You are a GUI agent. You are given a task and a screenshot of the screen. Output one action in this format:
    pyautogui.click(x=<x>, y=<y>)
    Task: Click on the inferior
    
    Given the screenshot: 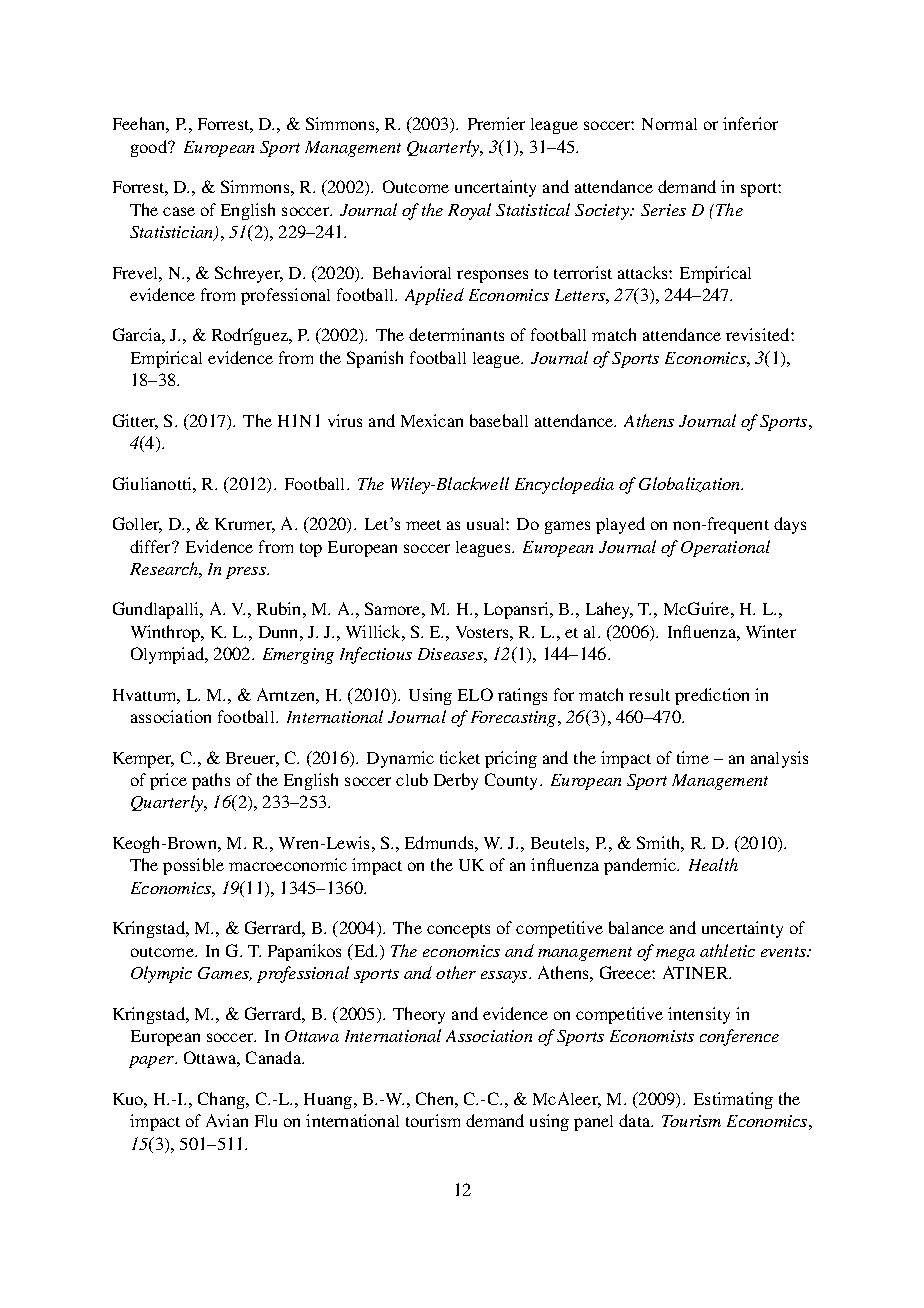 What is the action you would take?
    pyautogui.click(x=750, y=123)
